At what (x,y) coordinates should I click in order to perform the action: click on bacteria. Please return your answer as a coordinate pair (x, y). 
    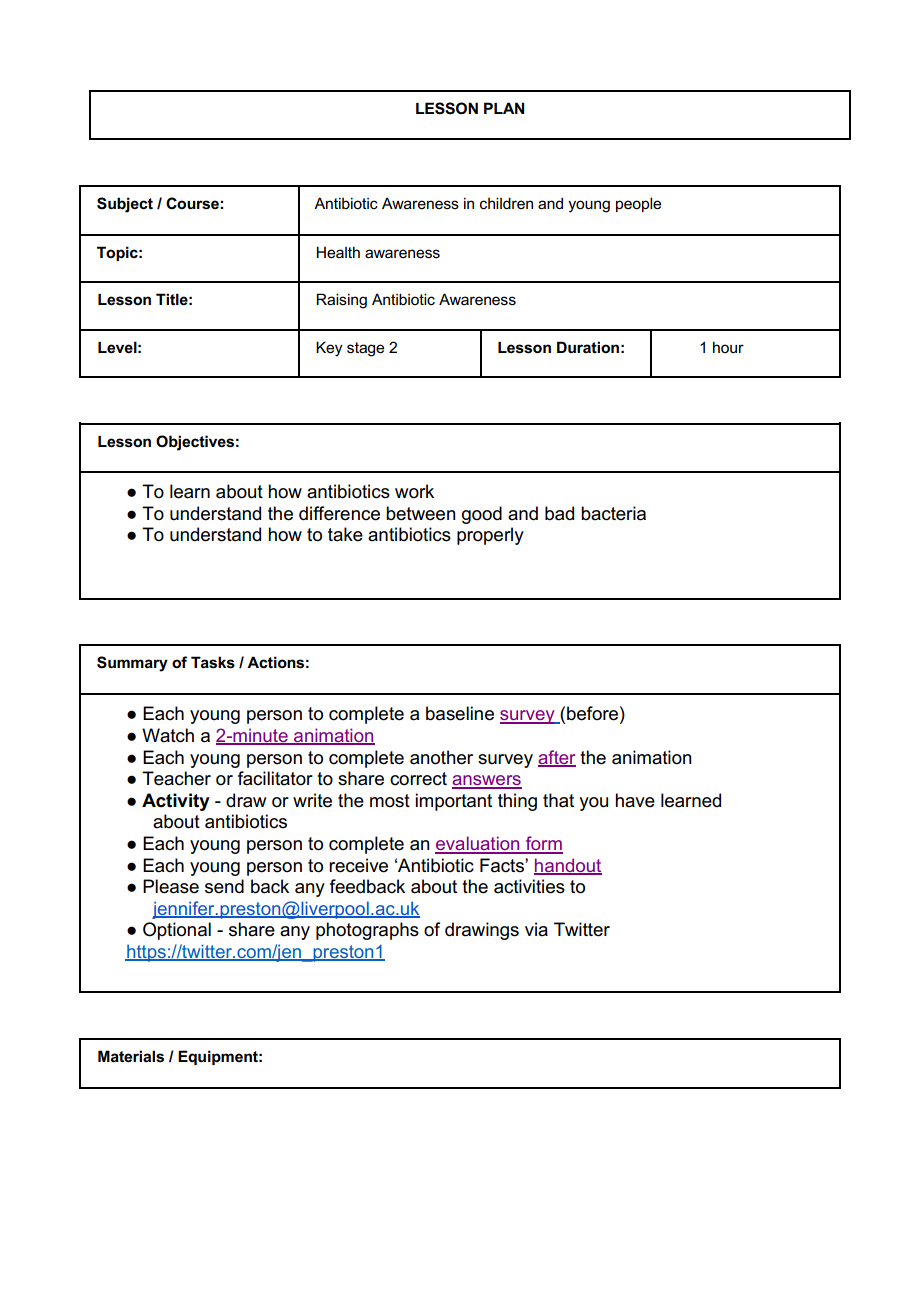
    Looking at the image, I should click on (613, 513).
